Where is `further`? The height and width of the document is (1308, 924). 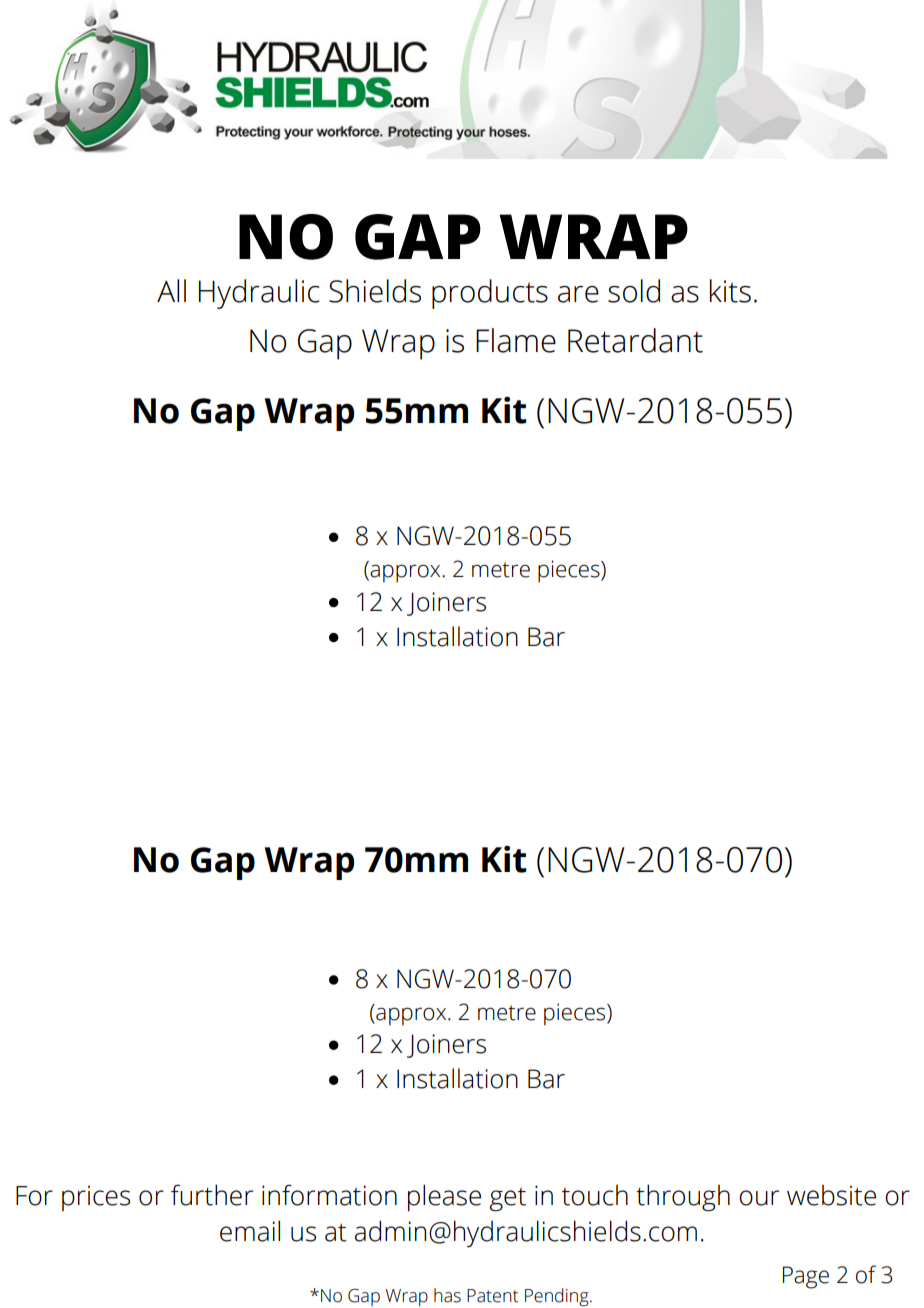 further is located at coordinates (212, 1195).
